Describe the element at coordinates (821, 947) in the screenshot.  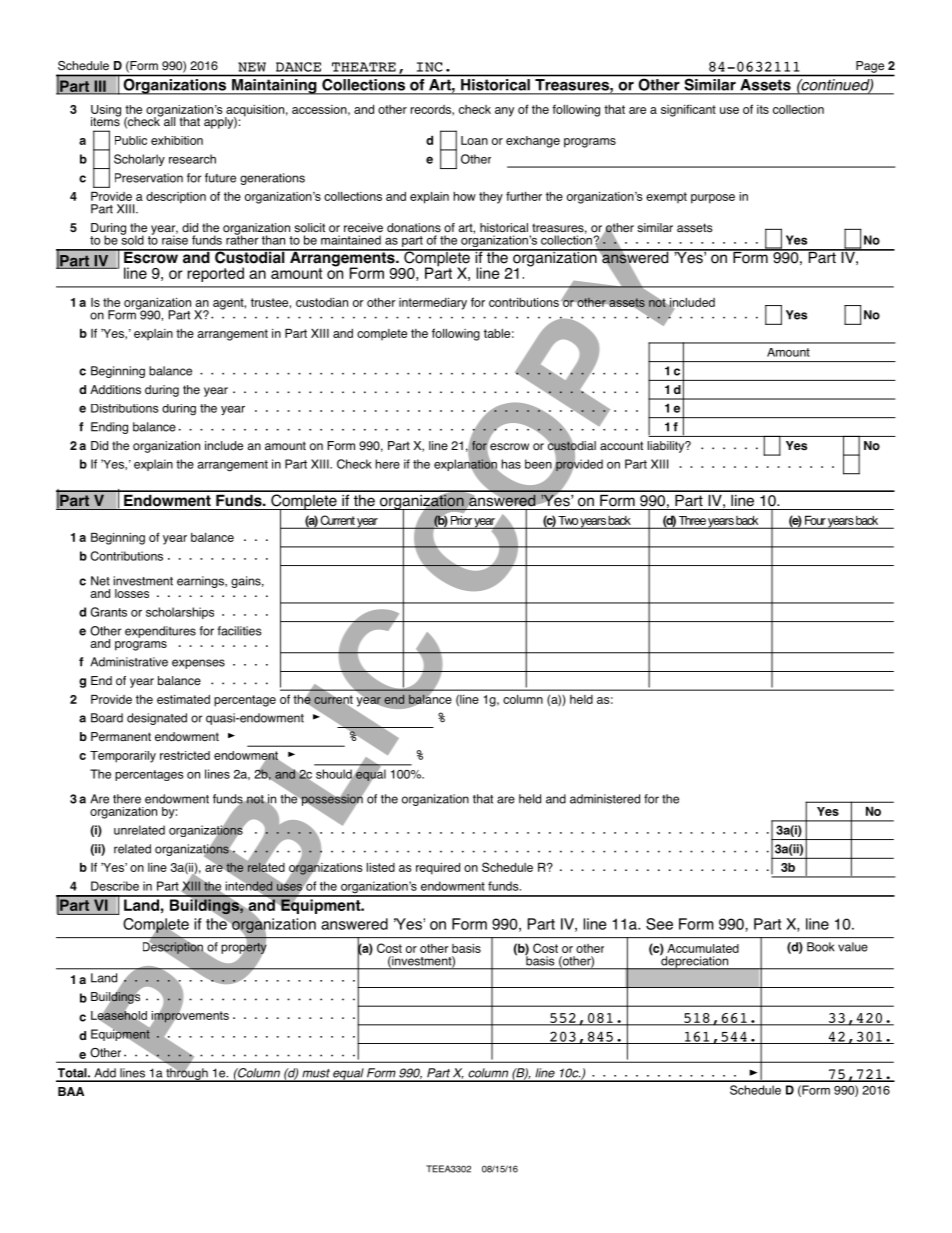
I see `Book` at that location.
